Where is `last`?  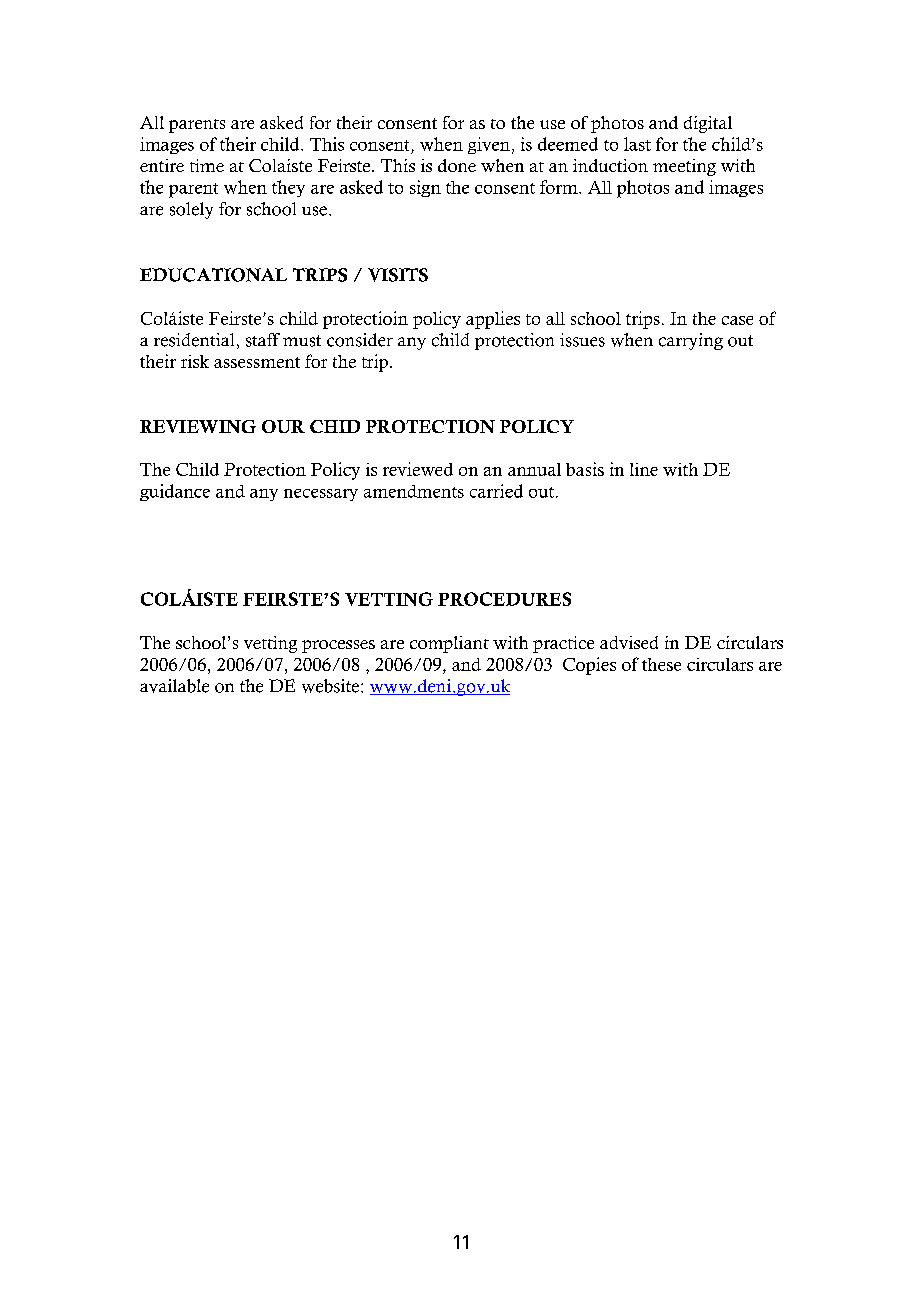 last is located at coordinates (637, 144).
